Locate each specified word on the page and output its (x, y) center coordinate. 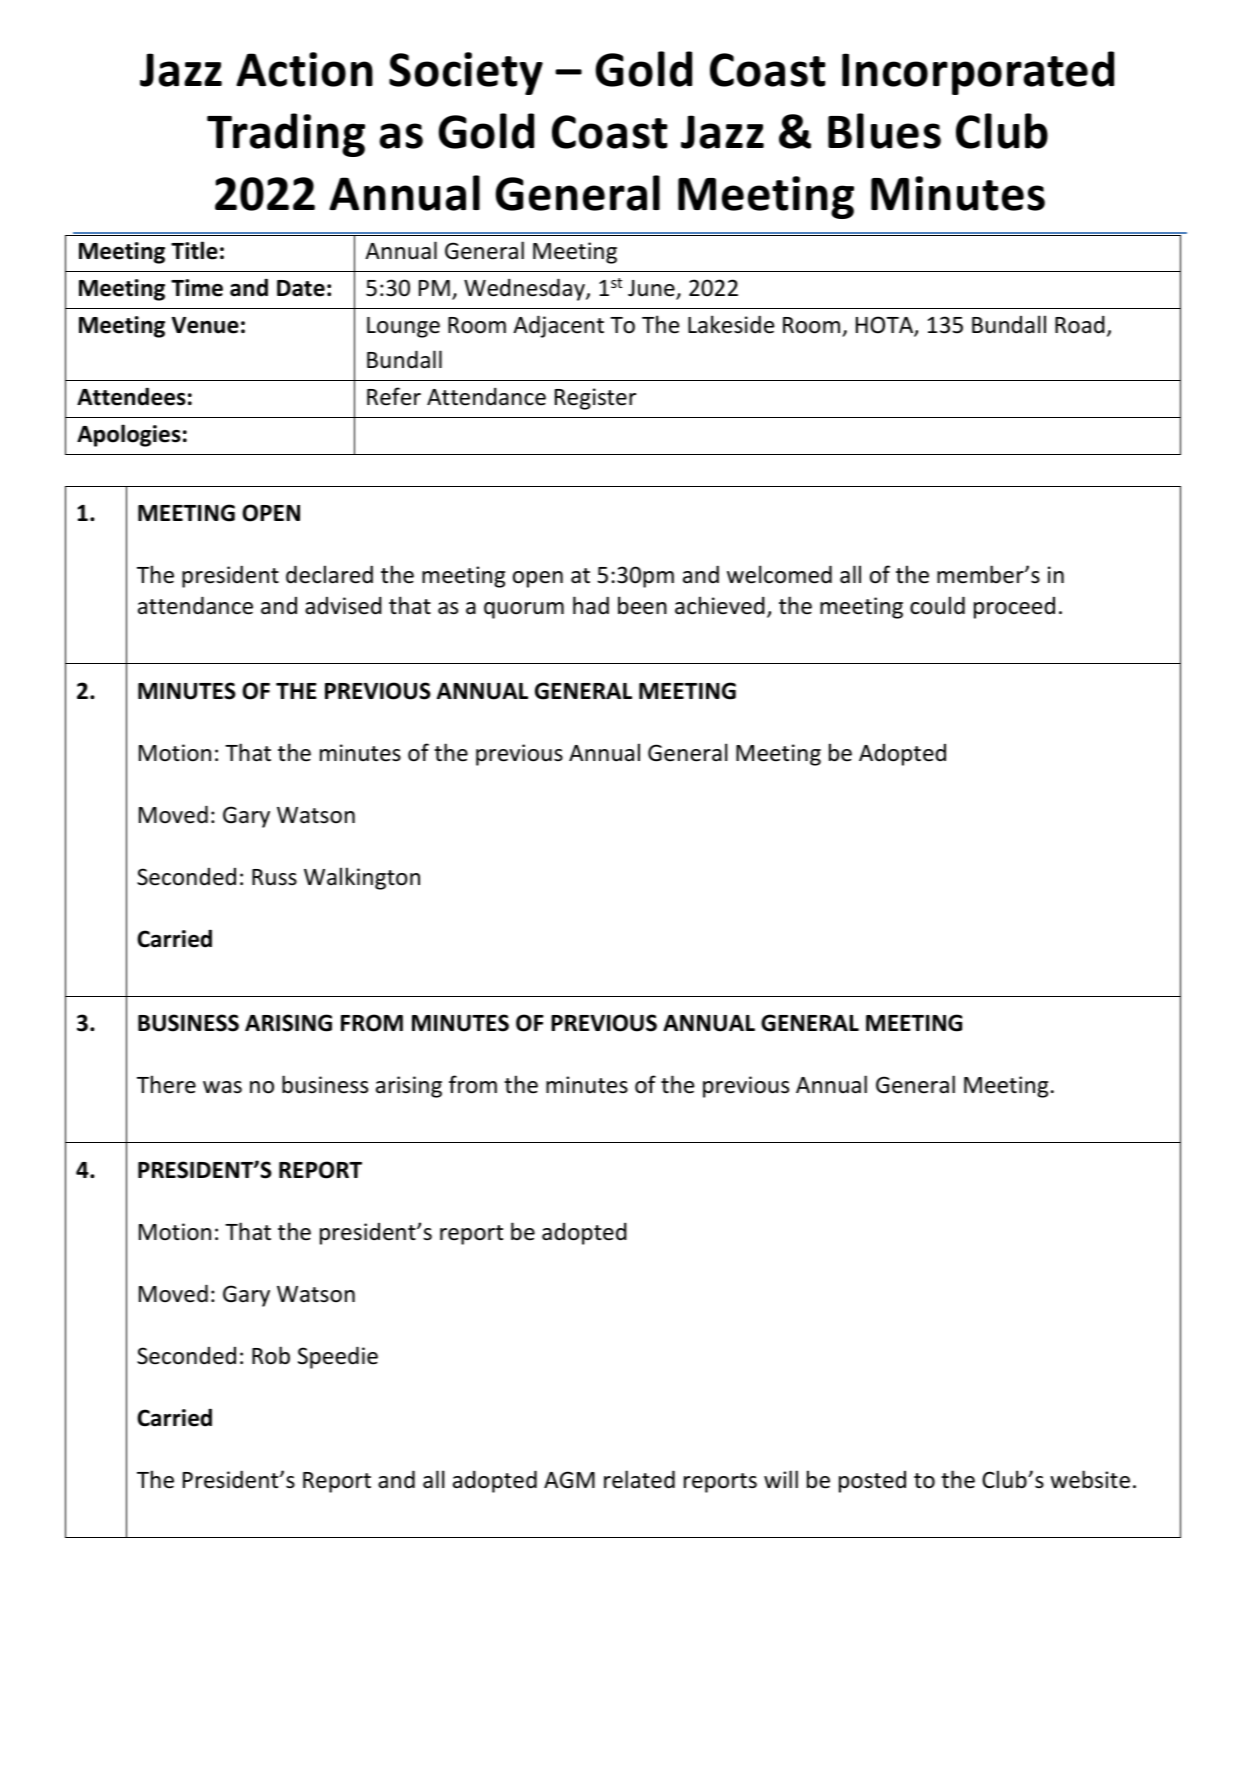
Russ (274, 877)
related (639, 1479)
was (222, 1087)
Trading (286, 135)
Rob (271, 1355)
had (591, 605)
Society (466, 73)
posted (872, 1482)
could (937, 605)
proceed (1014, 608)
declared (329, 574)
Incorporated (978, 73)
